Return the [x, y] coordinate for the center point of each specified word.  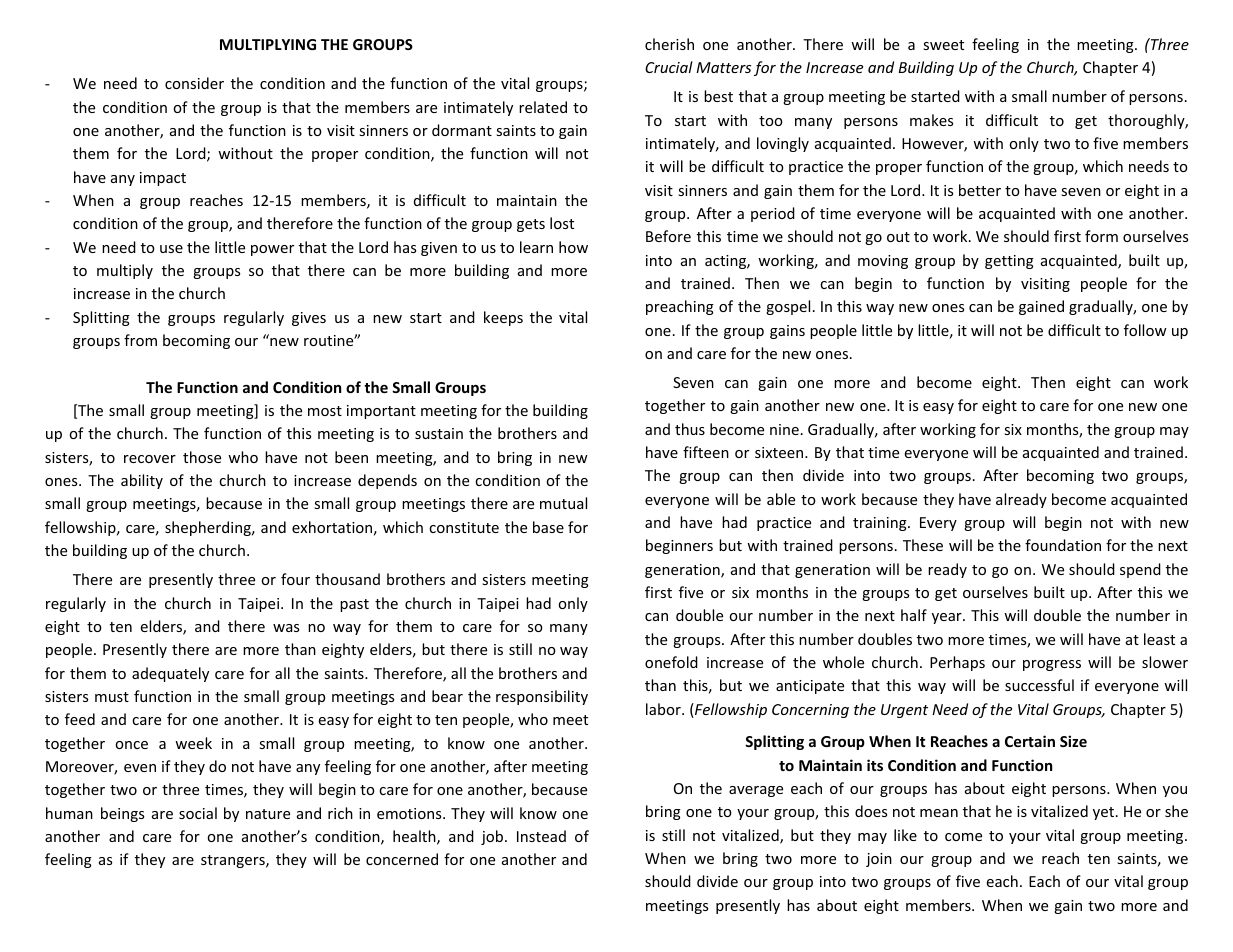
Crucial [669, 67]
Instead [541, 836]
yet [1105, 813]
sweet [943, 45]
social [198, 813]
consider [194, 83]
